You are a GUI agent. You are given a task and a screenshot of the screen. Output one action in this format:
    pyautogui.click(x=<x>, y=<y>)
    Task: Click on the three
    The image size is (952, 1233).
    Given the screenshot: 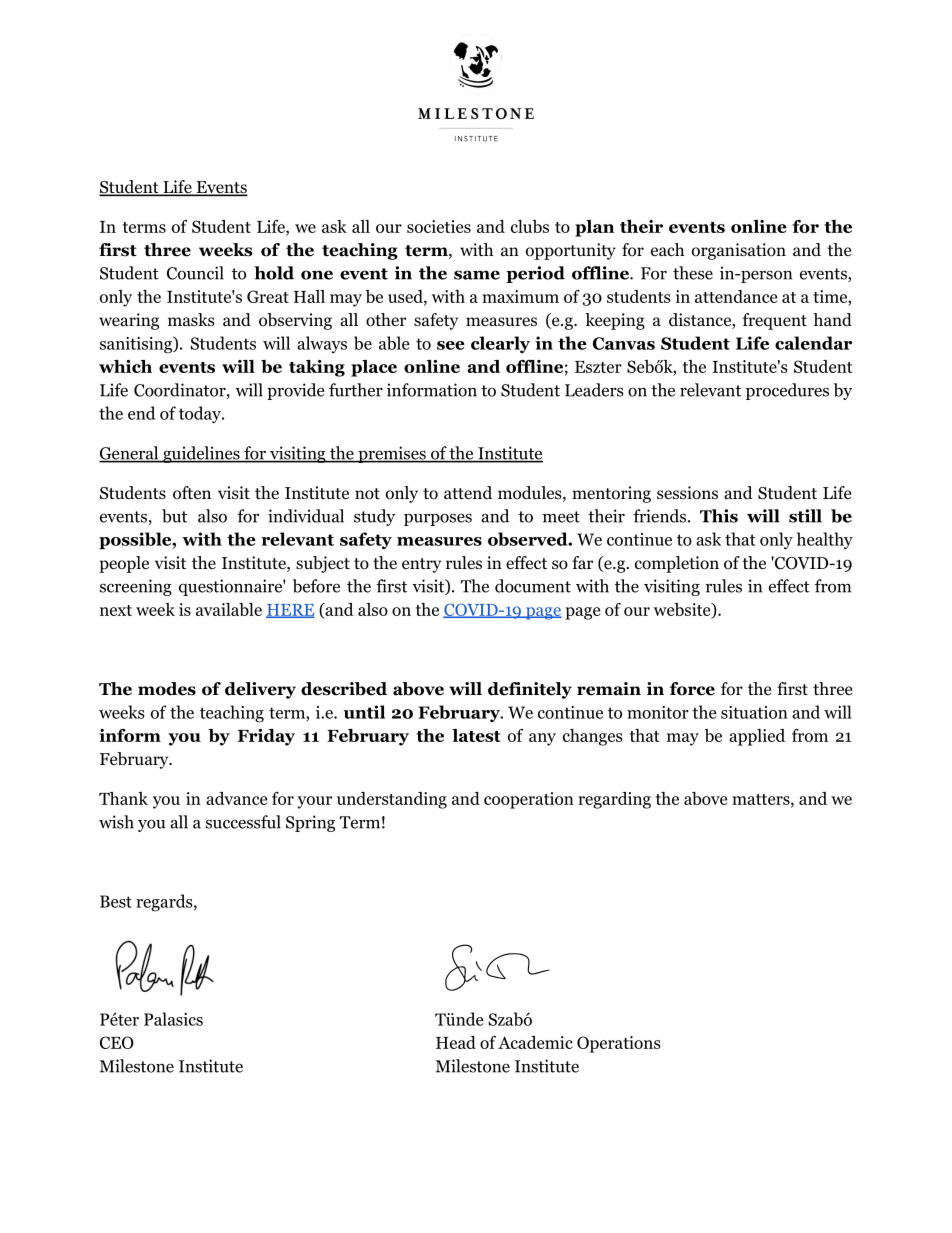 What is the action you would take?
    pyautogui.click(x=832, y=688)
